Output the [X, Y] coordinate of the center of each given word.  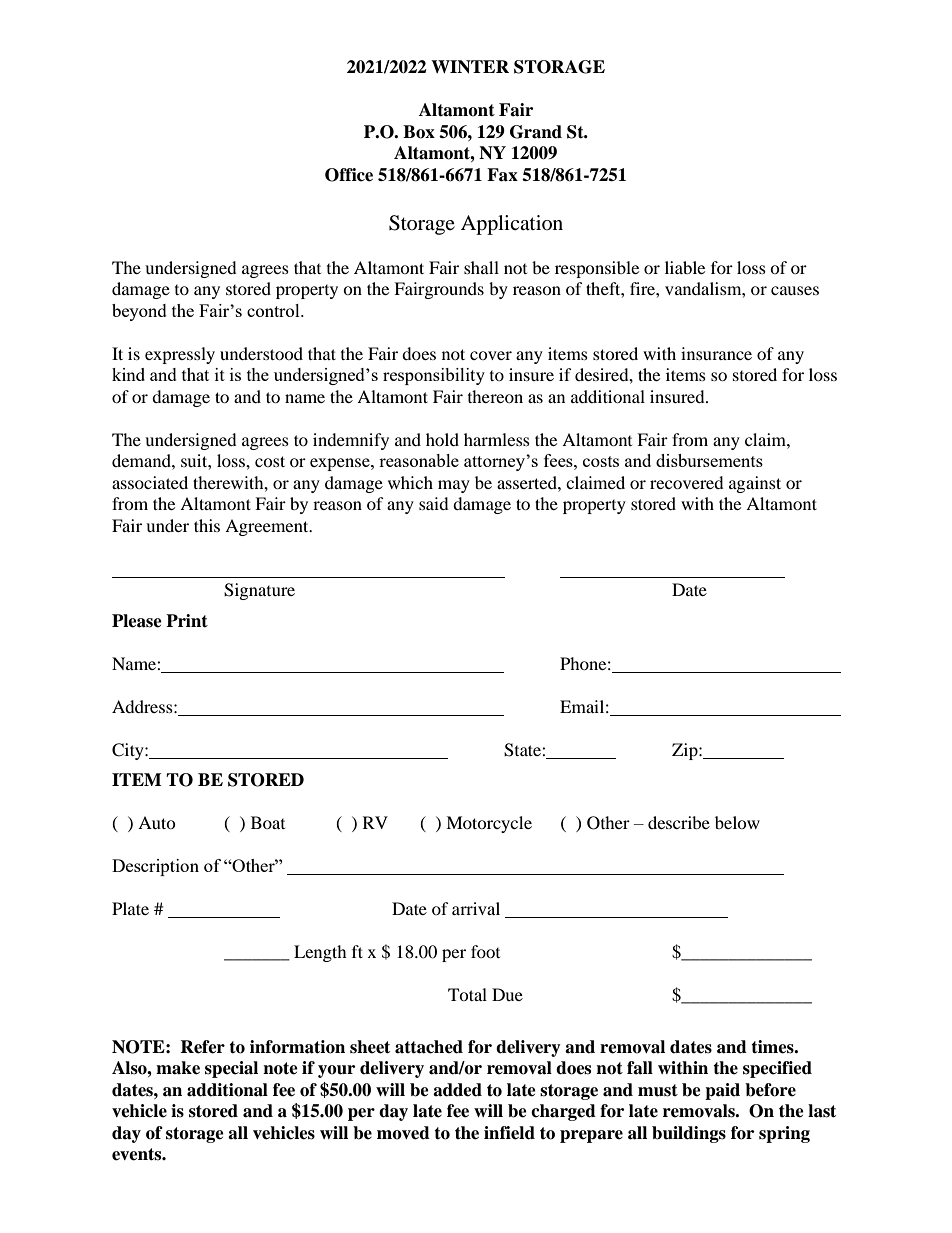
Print [187, 620]
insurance [716, 353]
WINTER [470, 67]
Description [155, 867]
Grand [536, 132]
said [434, 503]
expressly [180, 355]
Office [349, 175]
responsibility [434, 376]
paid [722, 1091]
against [755, 484]
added [457, 1090]
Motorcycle [489, 824]
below [737, 822]
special [231, 1069]
